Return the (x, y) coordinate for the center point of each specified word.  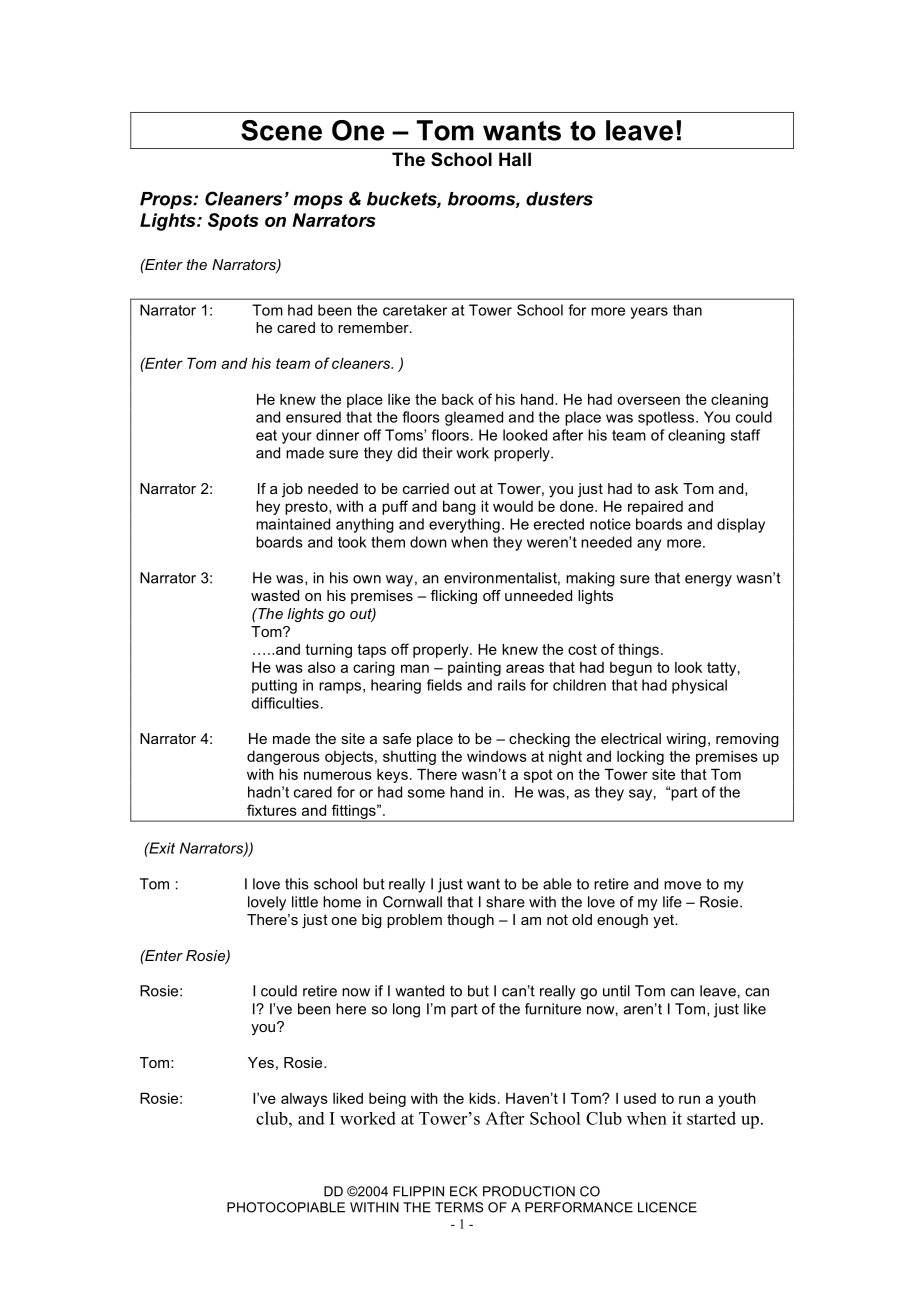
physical (699, 686)
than (687, 310)
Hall (515, 159)
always (304, 1100)
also (321, 667)
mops (318, 202)
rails (512, 685)
